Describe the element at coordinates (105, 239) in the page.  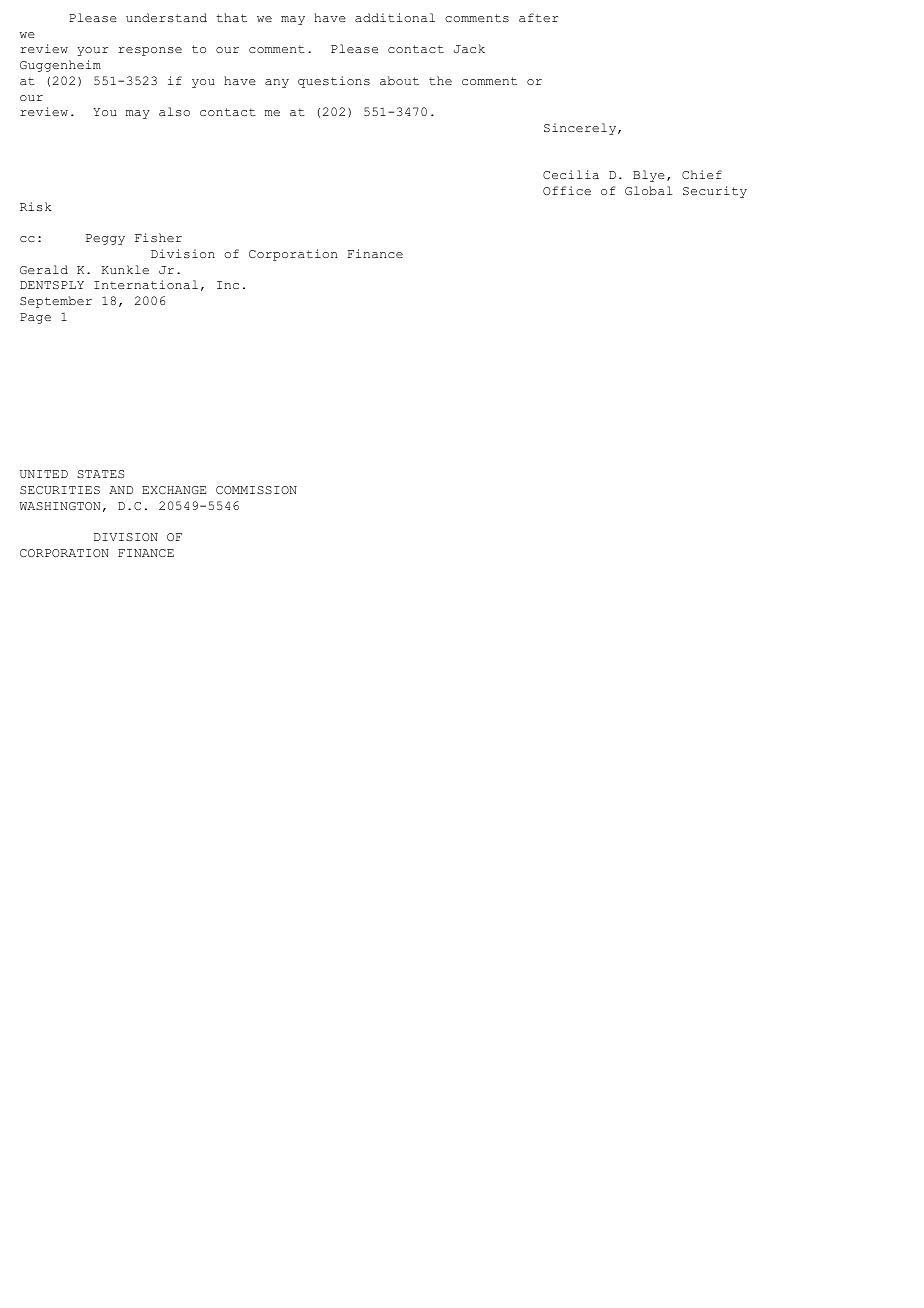
I see `Peggy` at that location.
